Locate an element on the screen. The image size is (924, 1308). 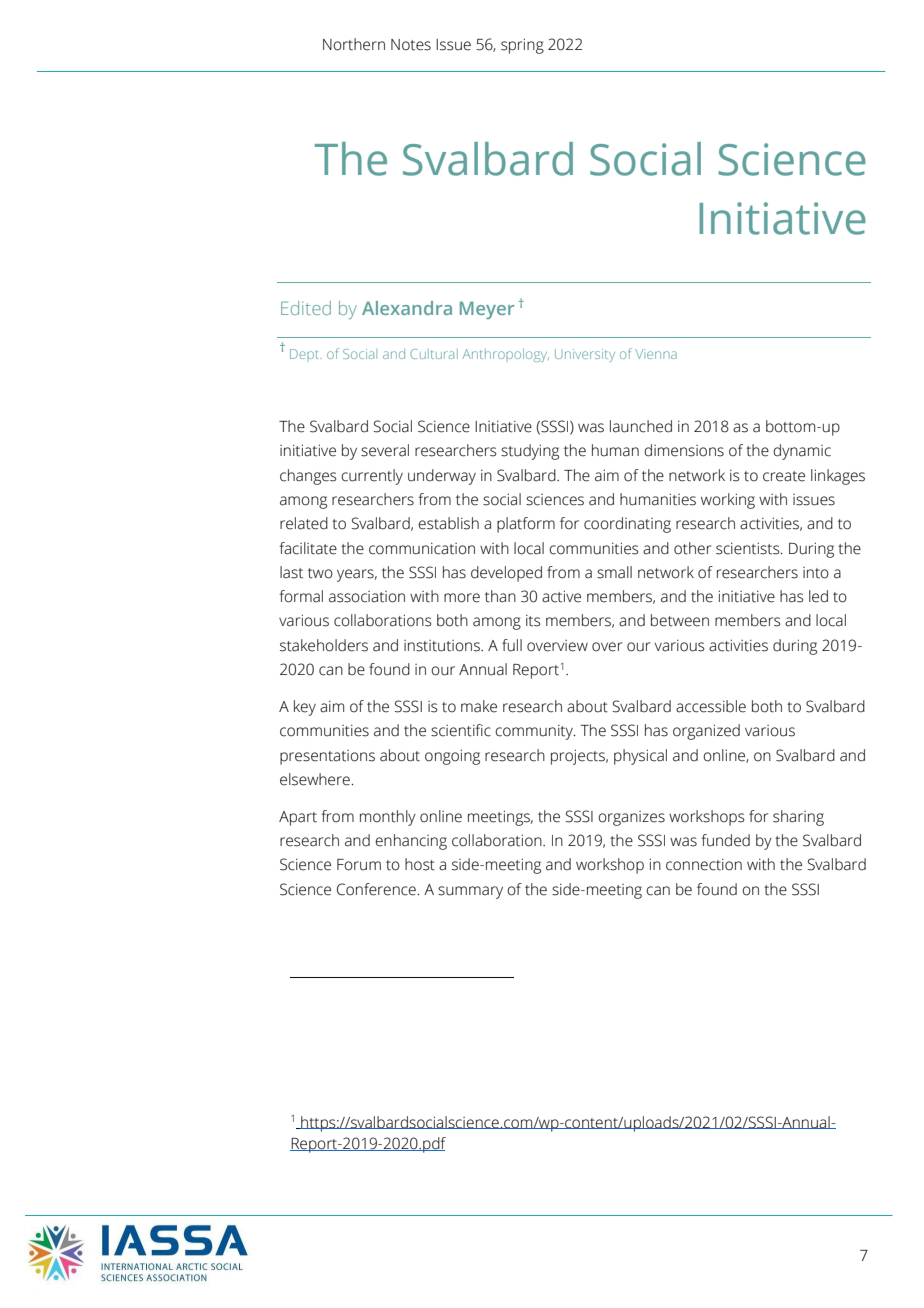
currently is located at coordinates (372, 477).
